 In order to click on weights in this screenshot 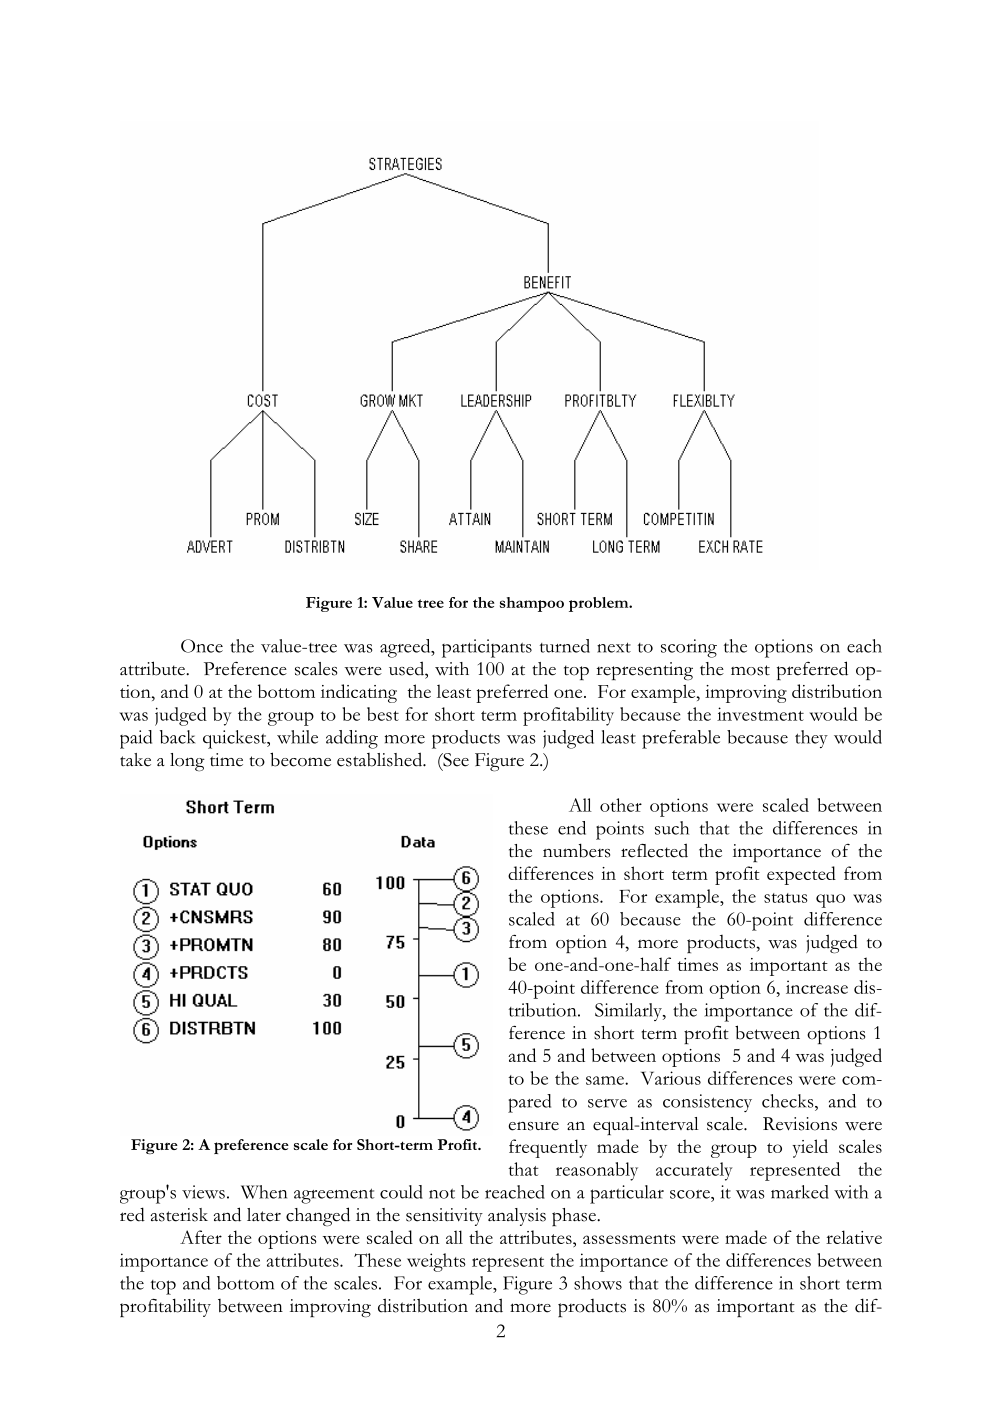, I will do `click(436, 1262)`.
